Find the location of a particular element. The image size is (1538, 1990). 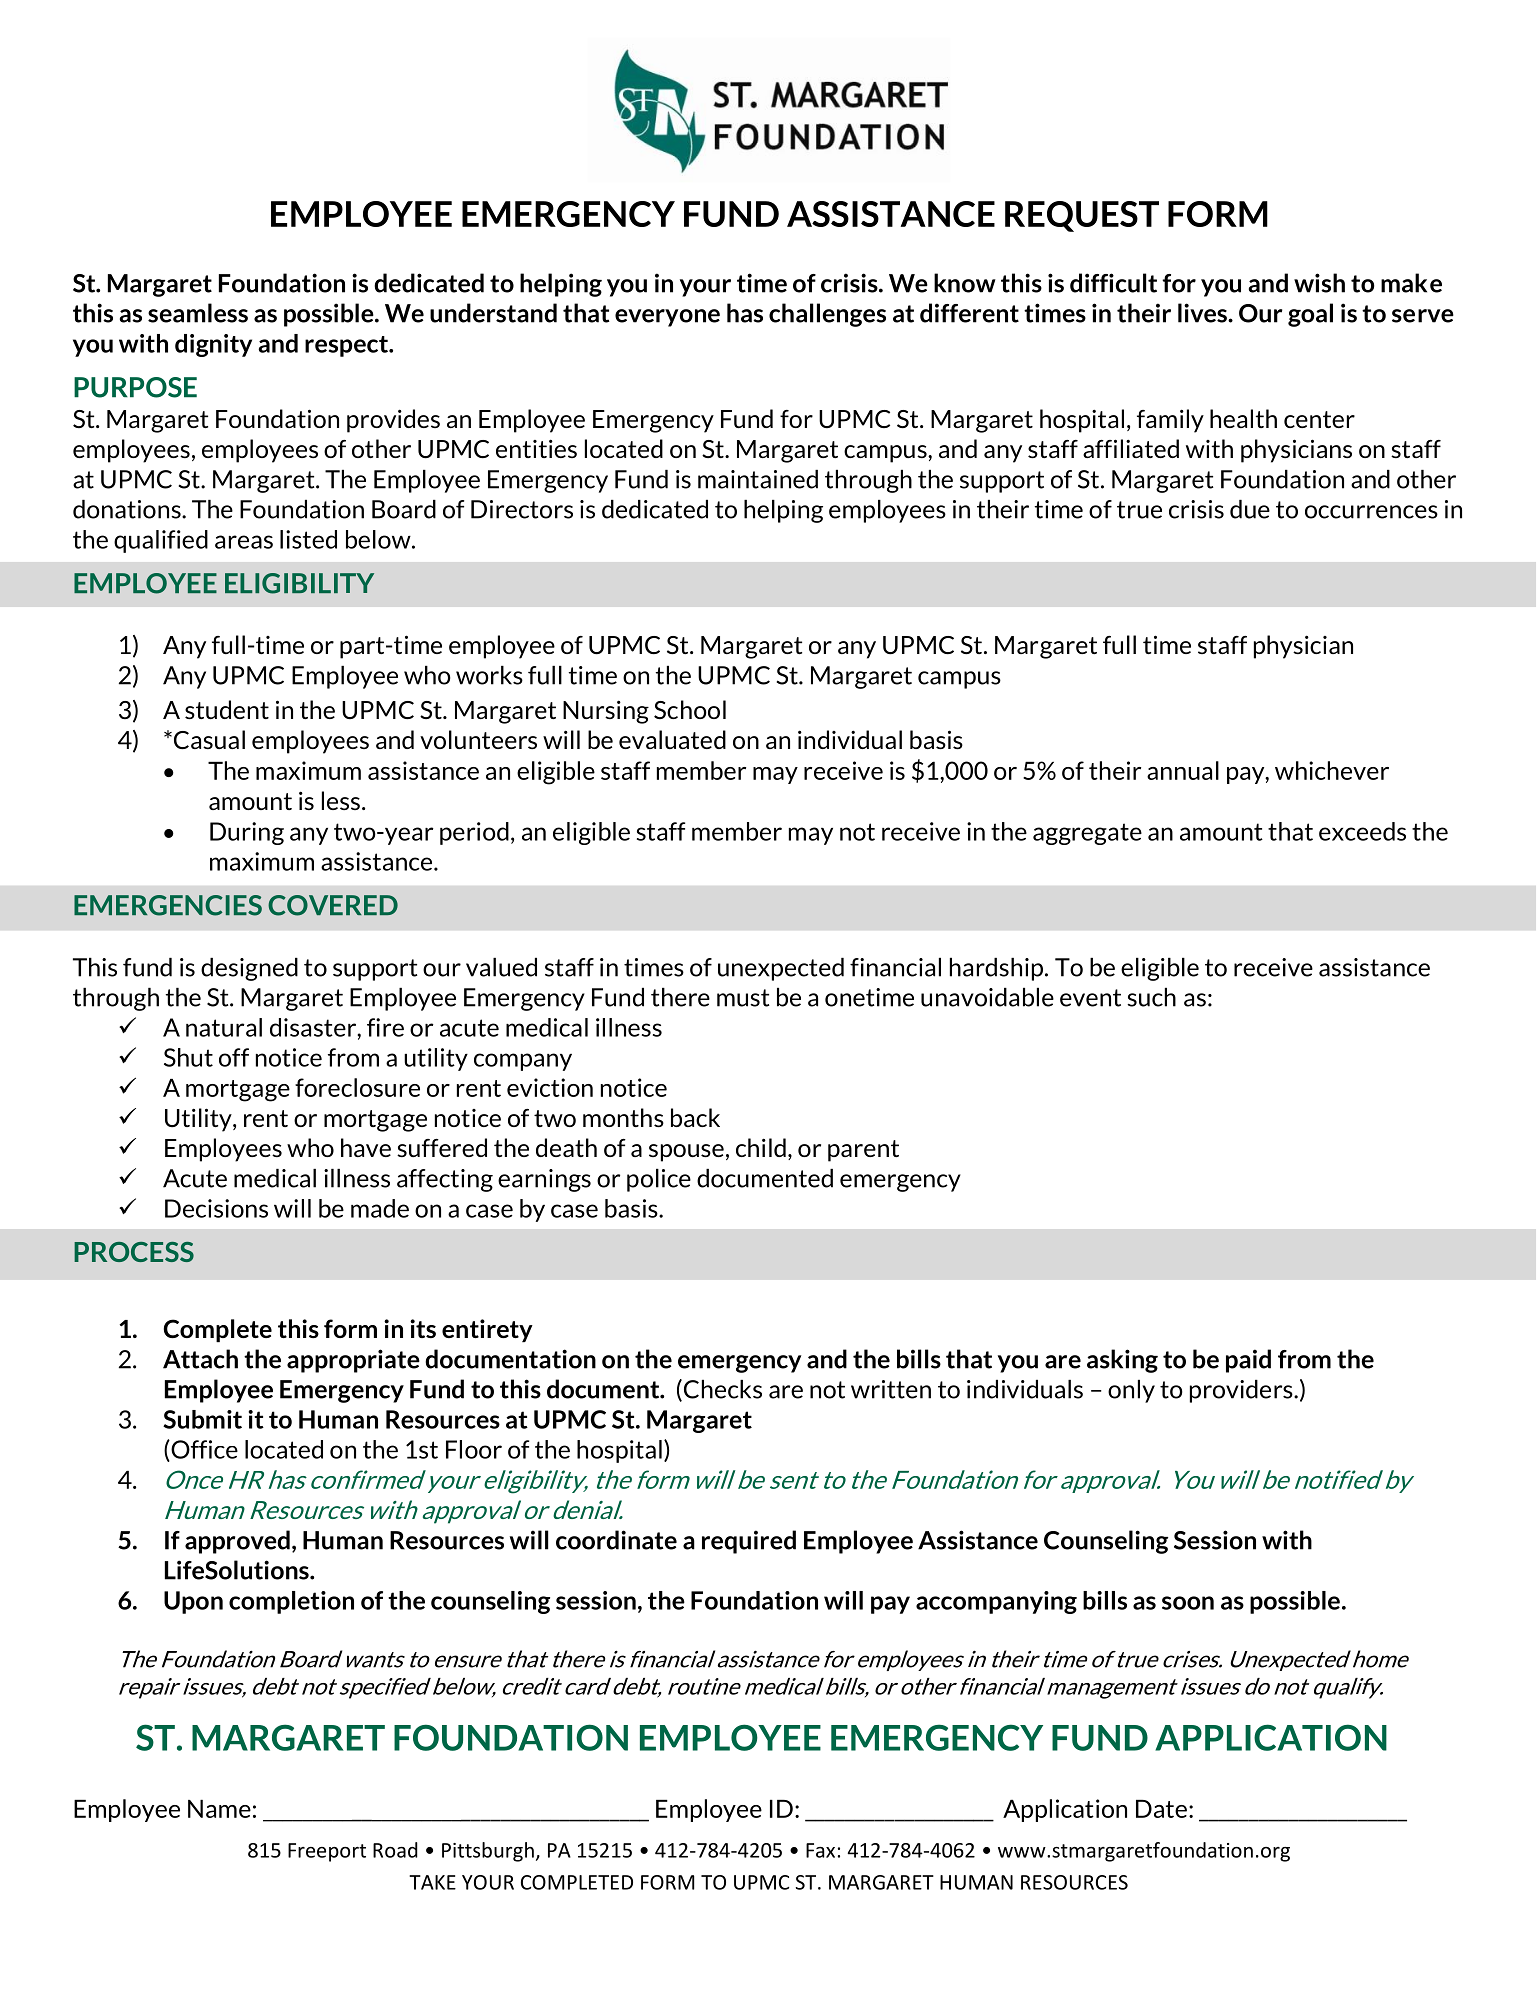

Date is located at coordinates (1161, 1809).
